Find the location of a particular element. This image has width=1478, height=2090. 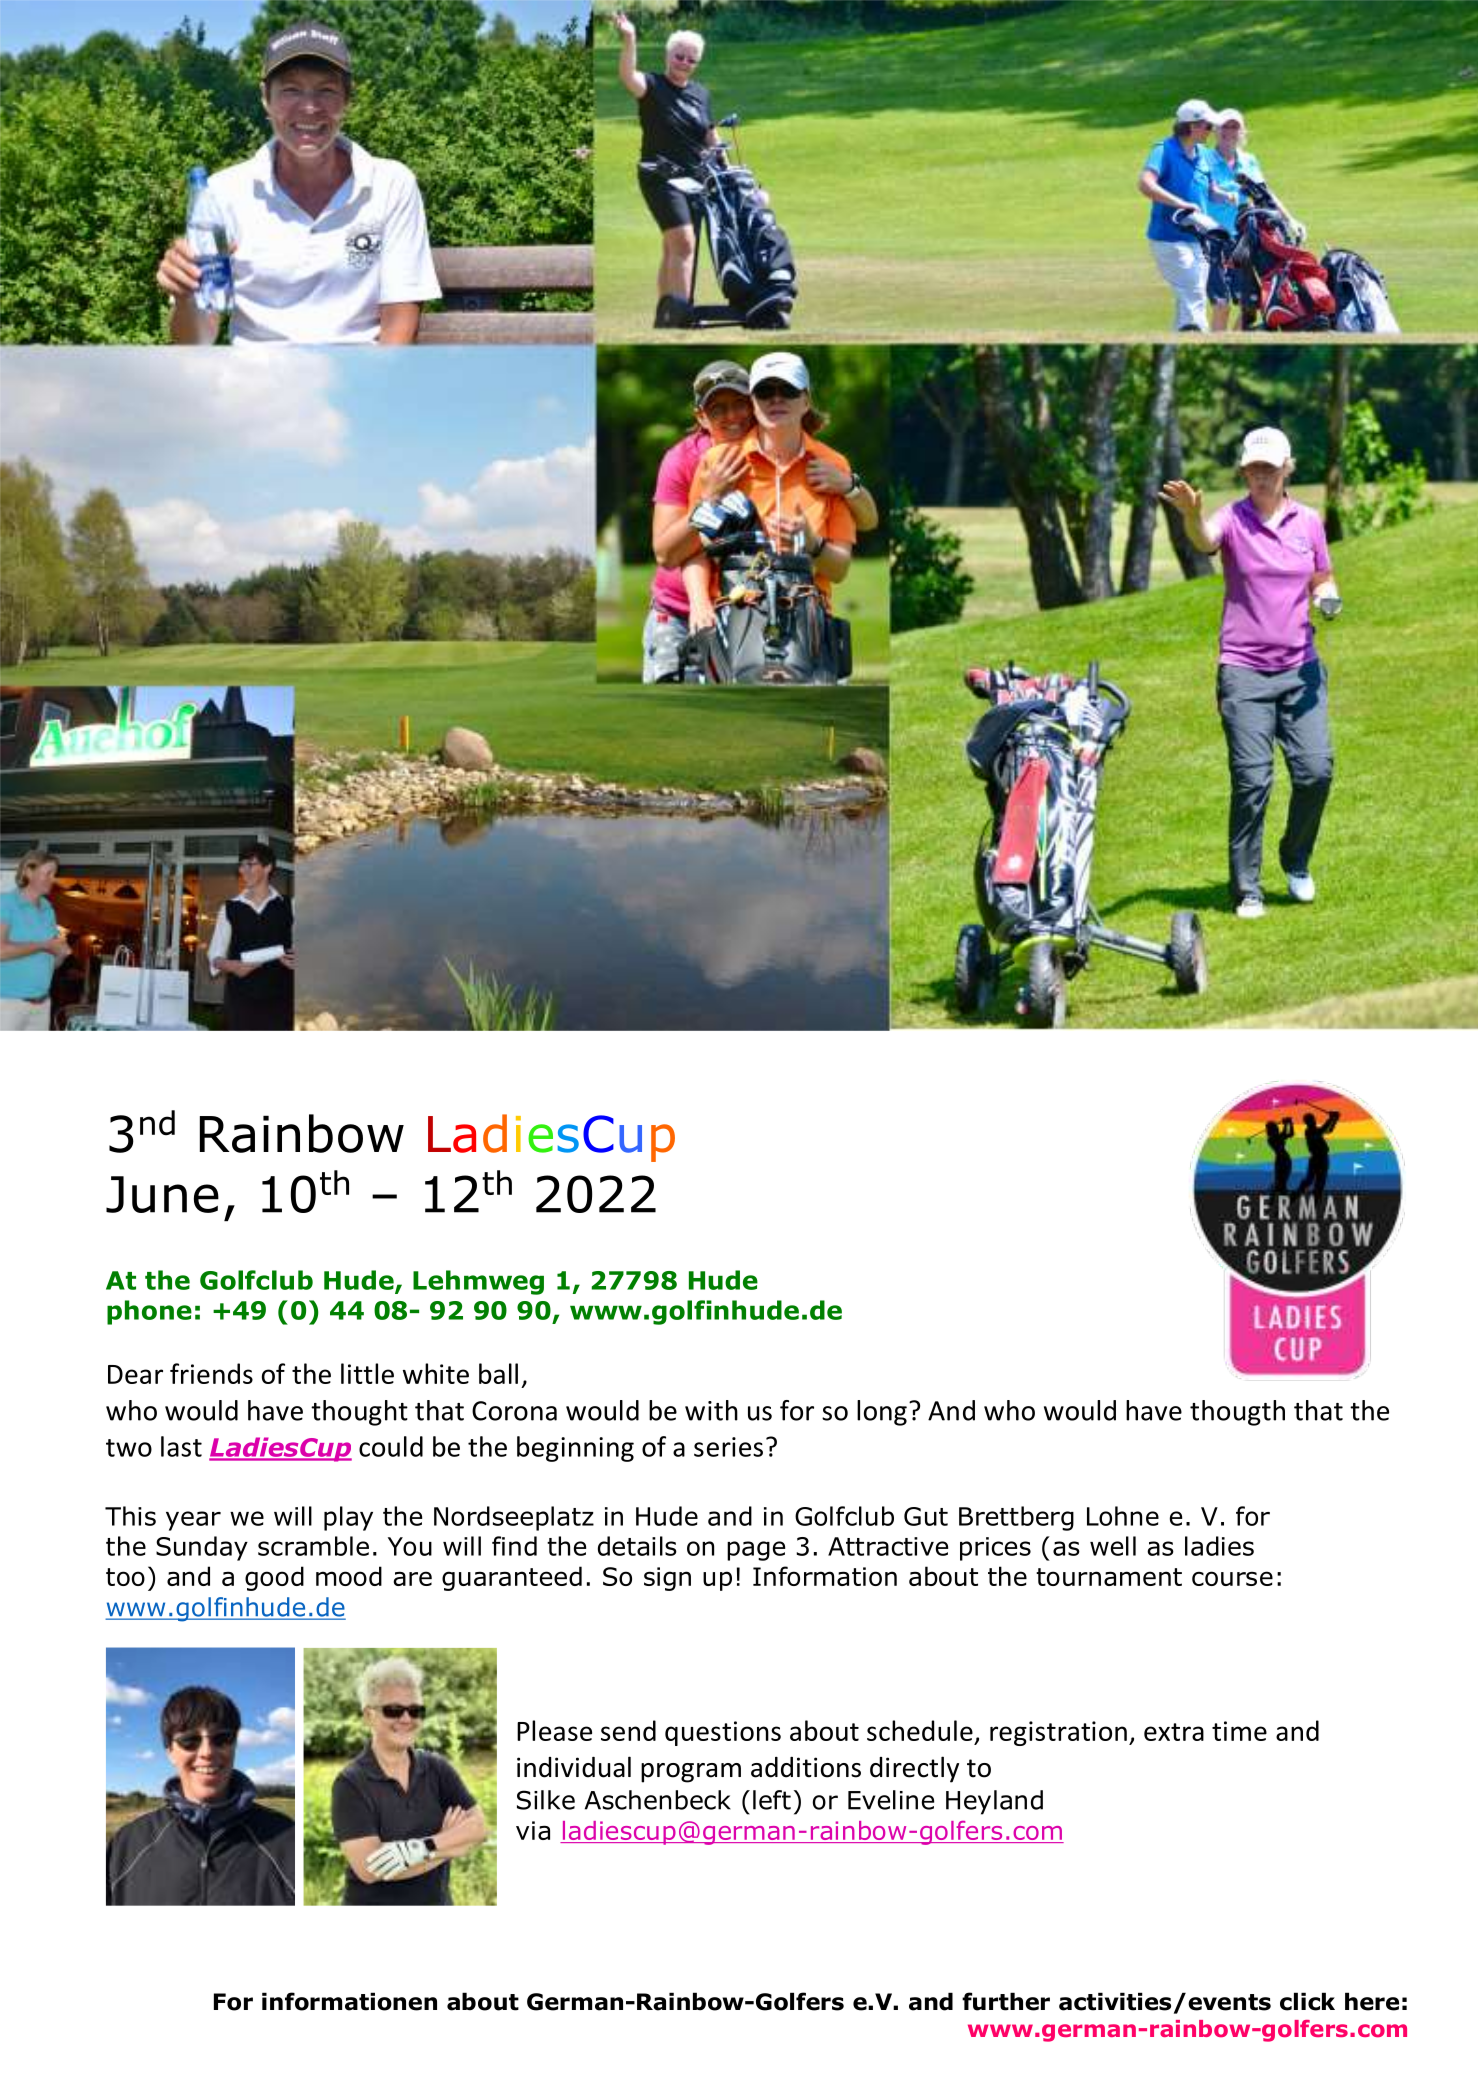

Please is located at coordinates (554, 1730).
